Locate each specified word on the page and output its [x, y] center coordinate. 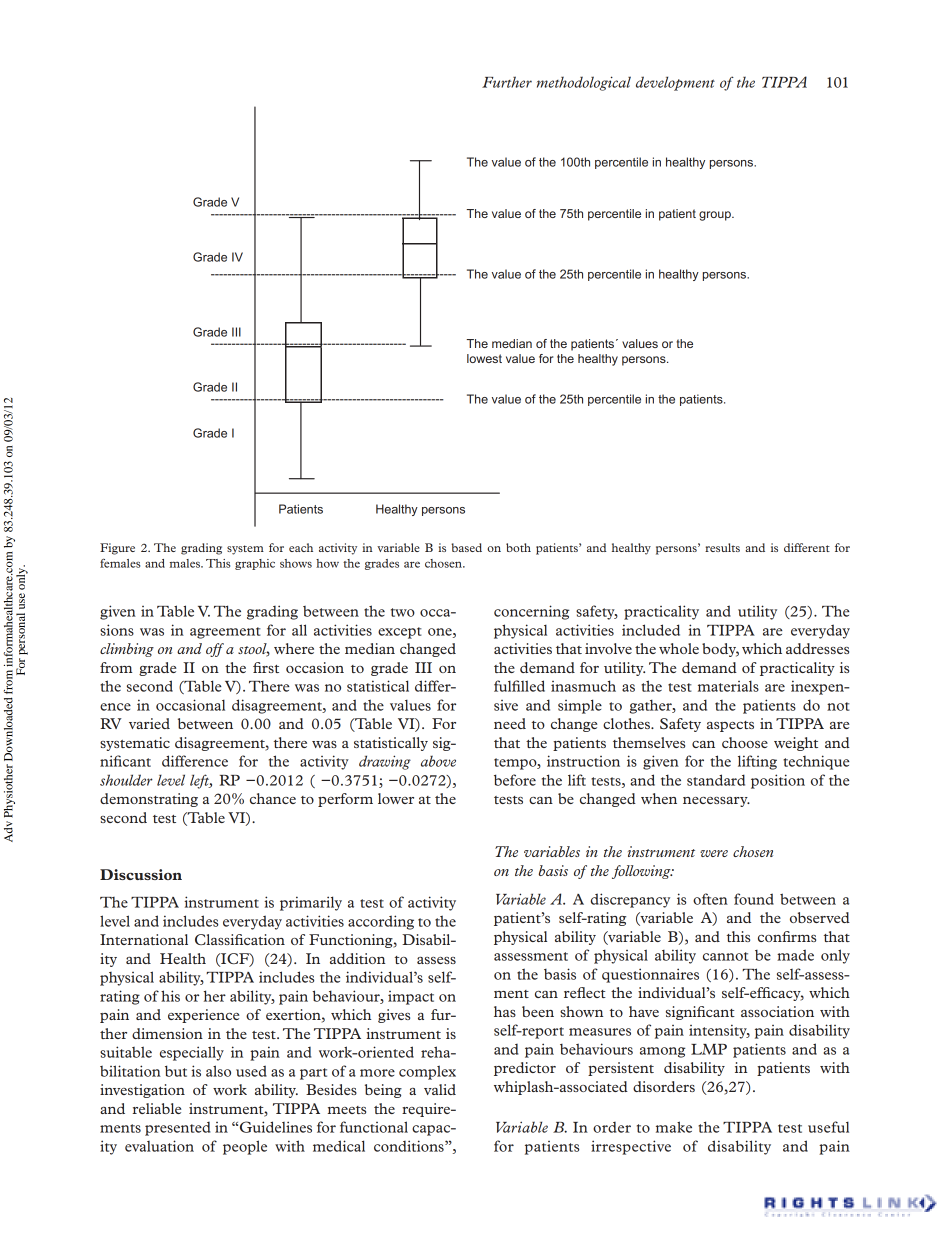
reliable [157, 1108]
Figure [117, 549]
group [716, 216]
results [722, 547]
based [466, 547]
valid [440, 1089]
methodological [584, 83]
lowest [484, 358]
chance [273, 798]
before [515, 780]
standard [716, 780]
